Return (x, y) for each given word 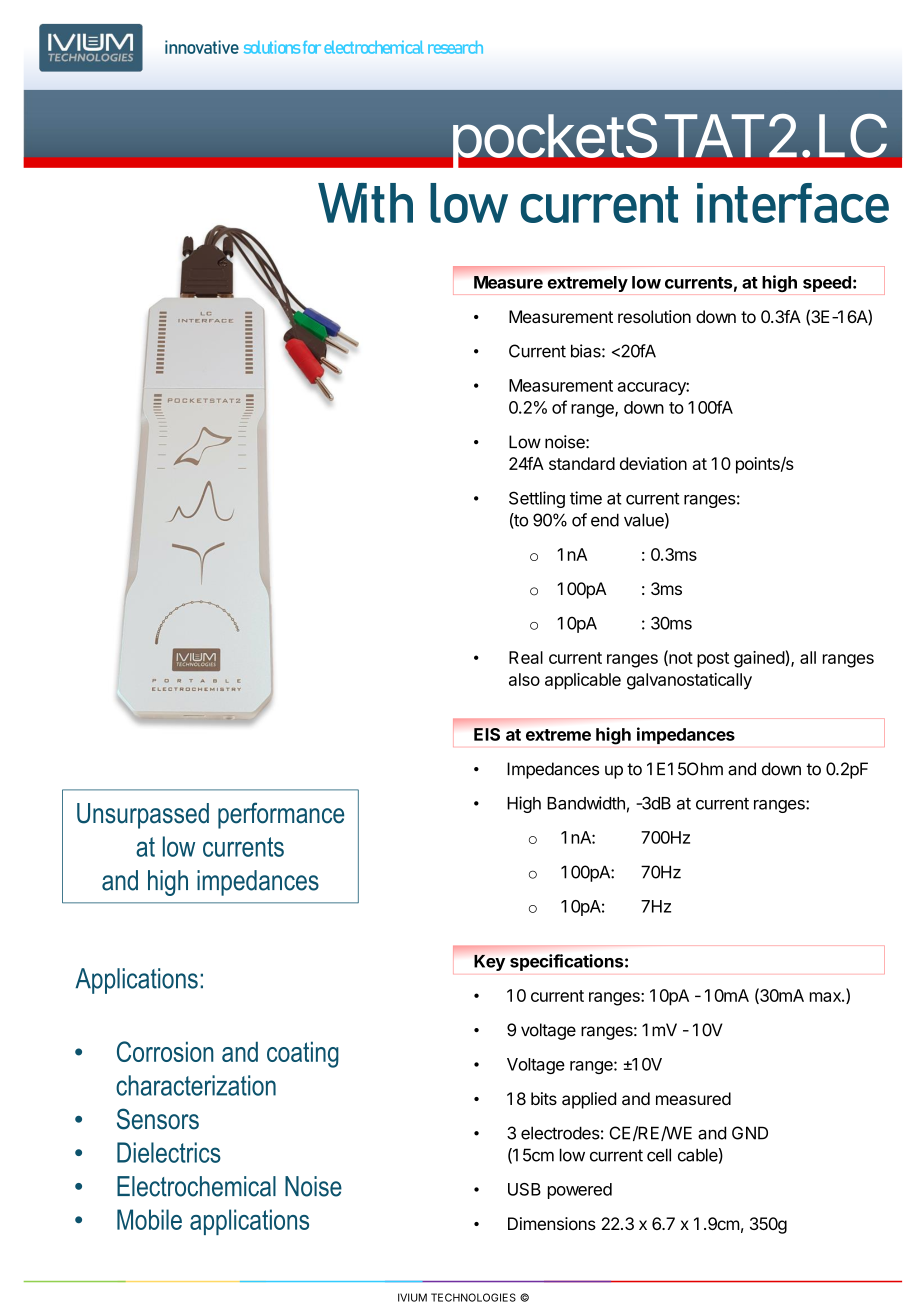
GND (750, 1133)
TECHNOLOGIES (473, 1297)
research (455, 47)
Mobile (149, 1219)
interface (793, 203)
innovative (202, 47)
